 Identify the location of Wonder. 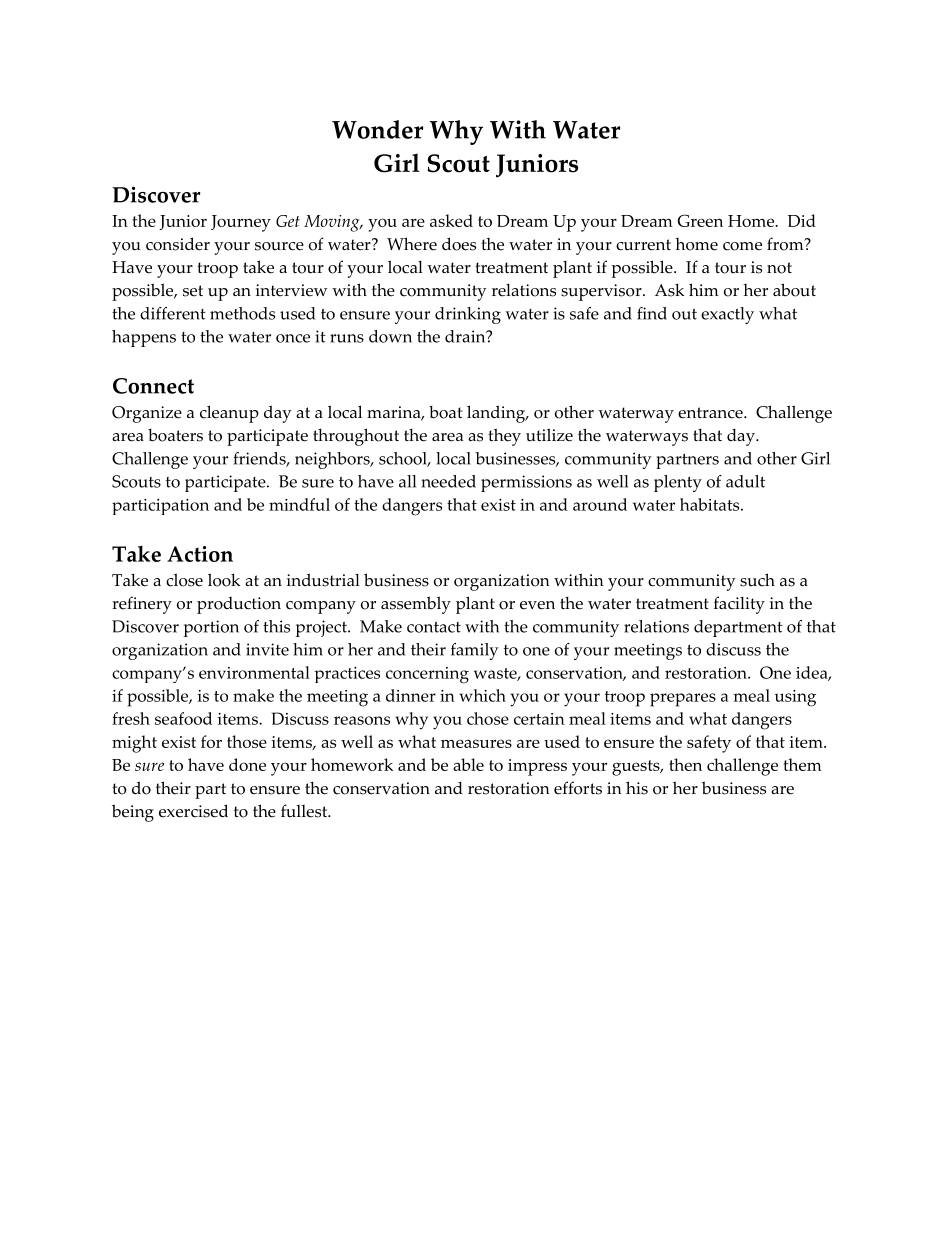
(377, 129).
